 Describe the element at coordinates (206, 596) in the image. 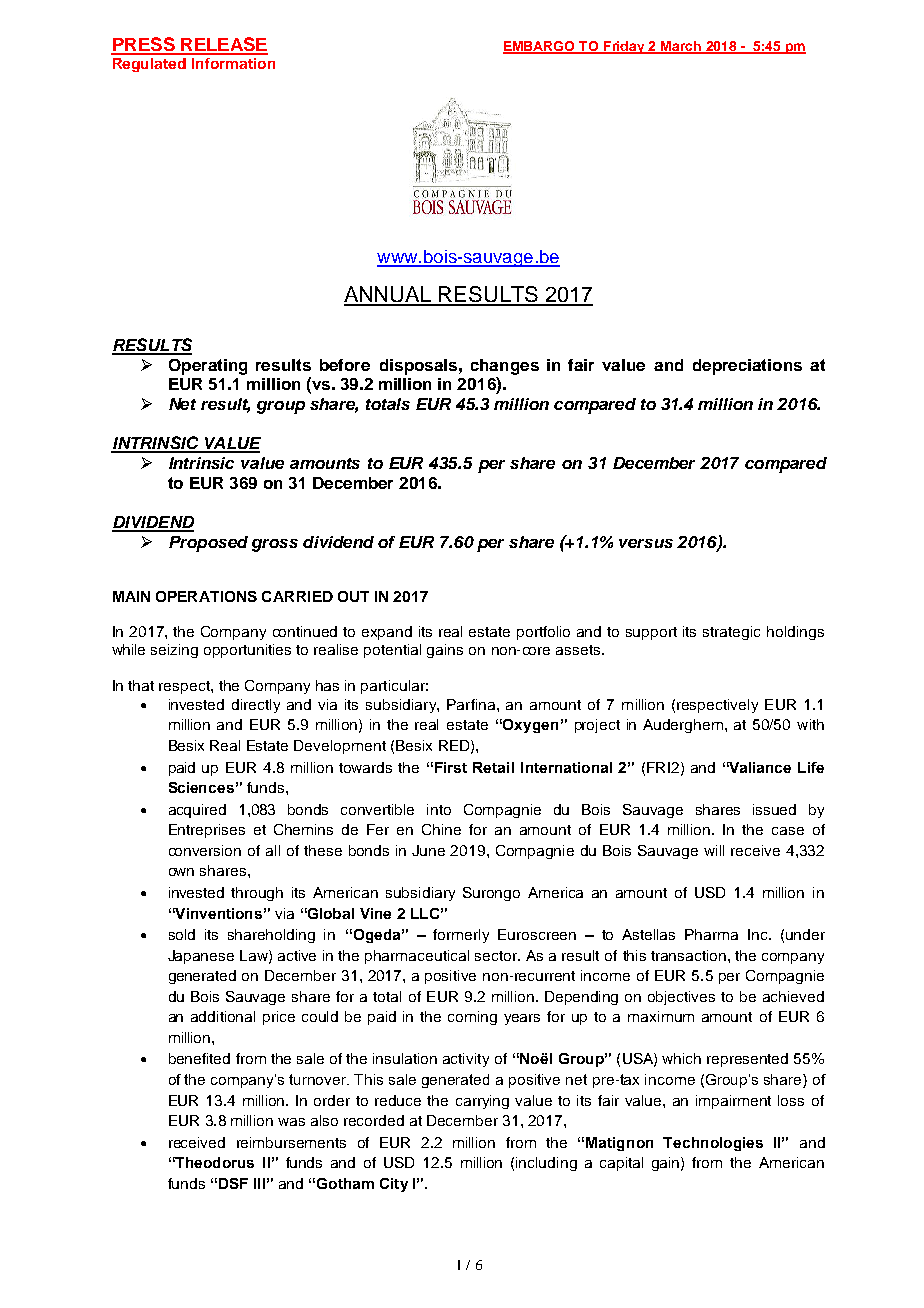

I see `OPERATIONS` at that location.
